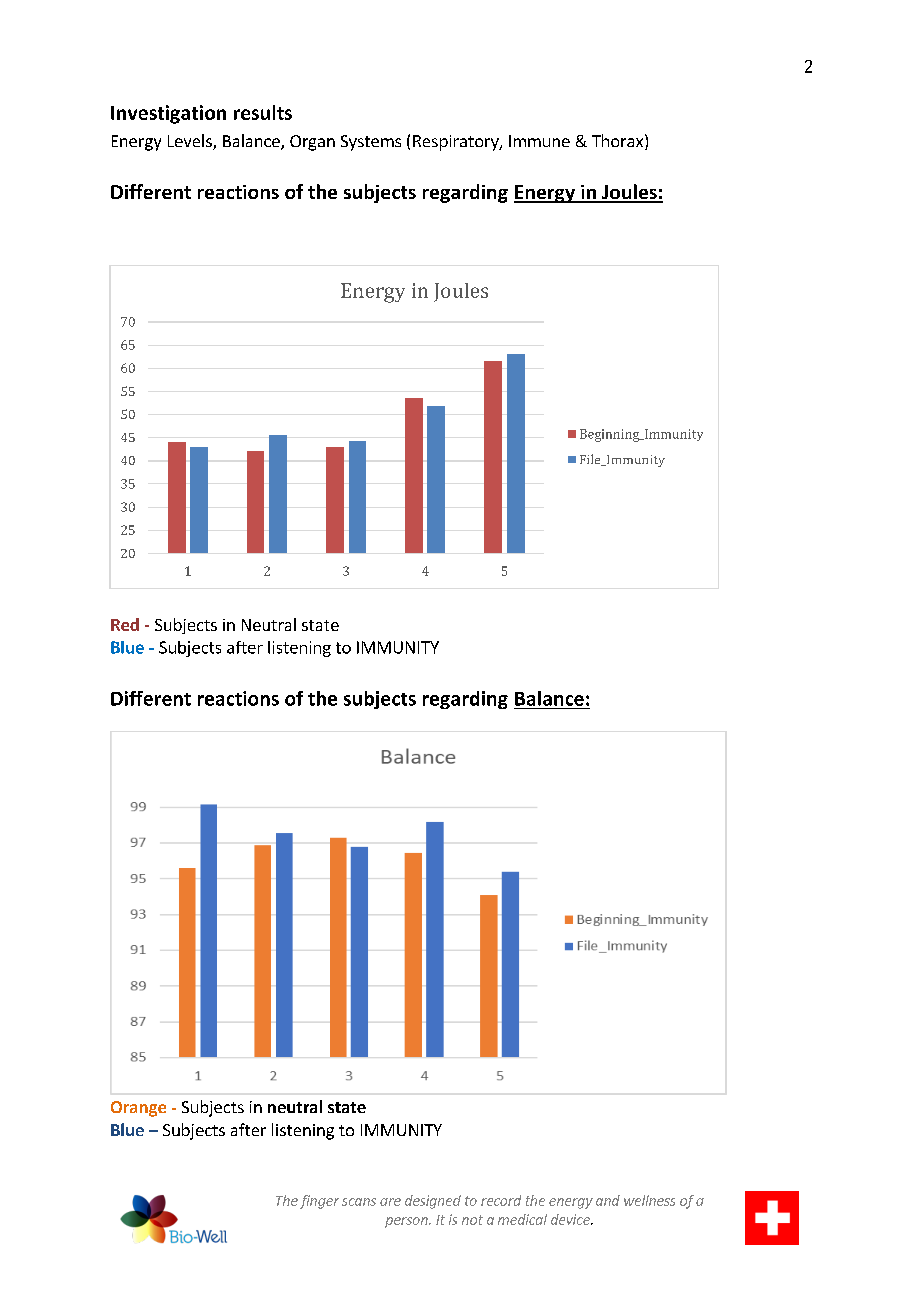 This screenshot has width=924, height=1308. Describe the element at coordinates (649, 1200) in the screenshot. I see `wellness` at that location.
